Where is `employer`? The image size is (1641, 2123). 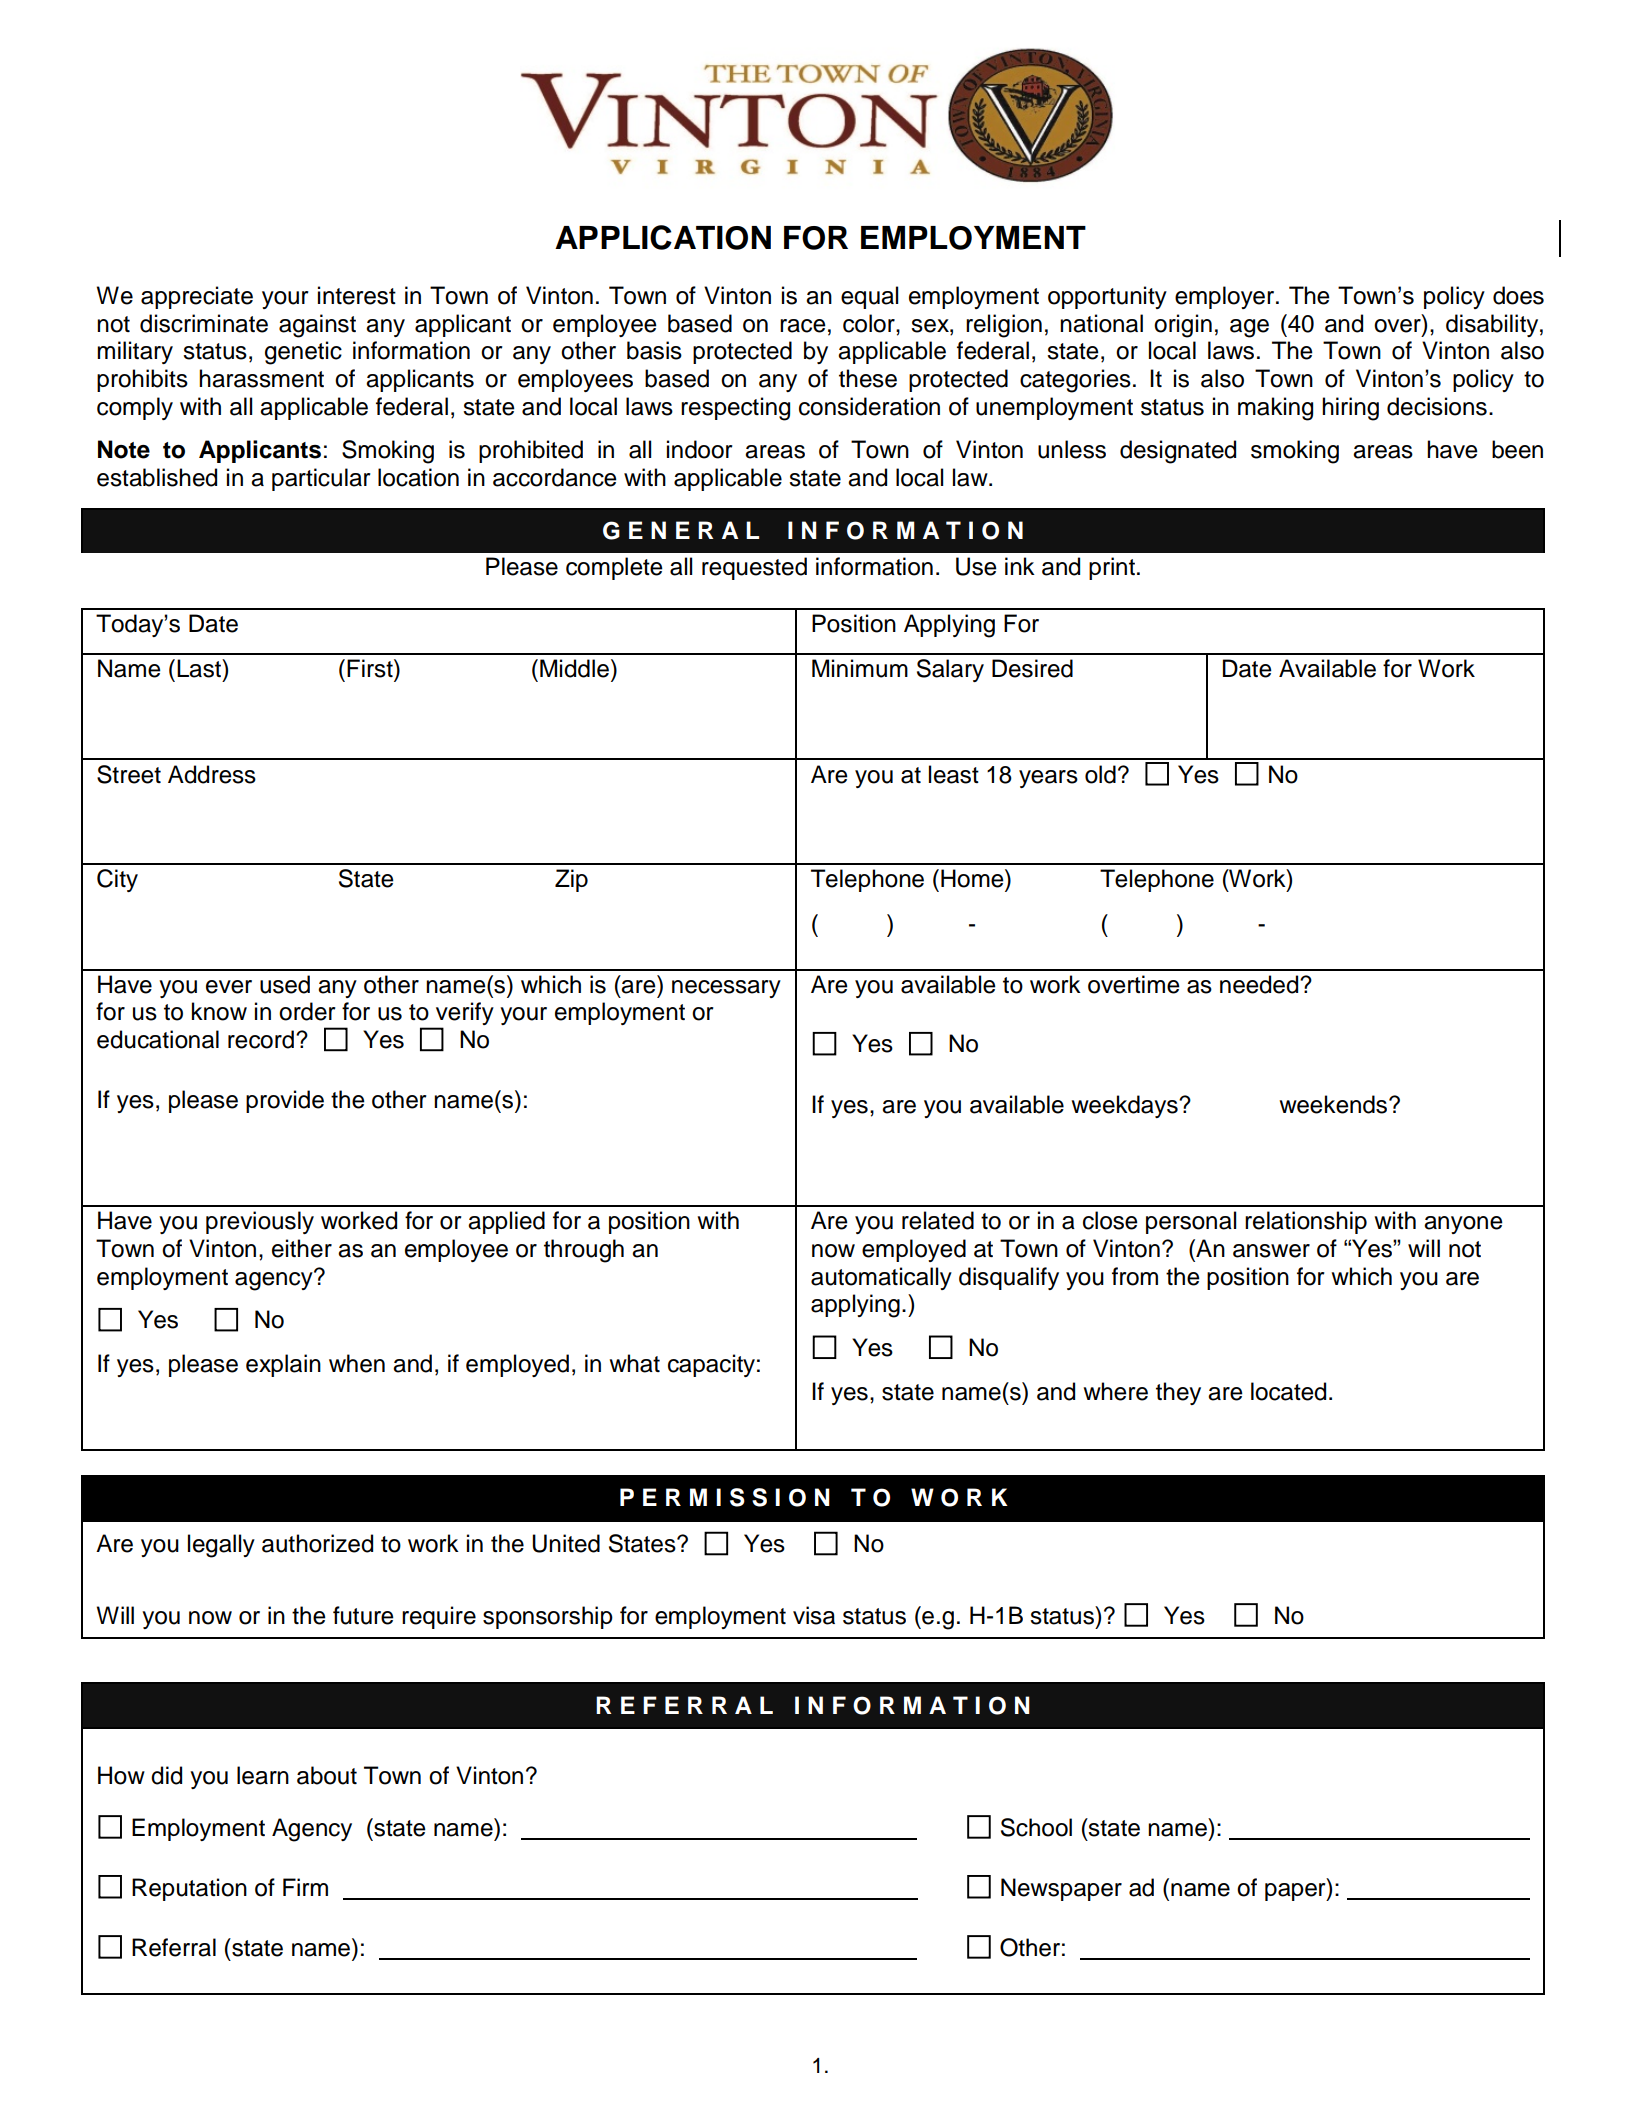
employer is located at coordinates (1226, 297).
